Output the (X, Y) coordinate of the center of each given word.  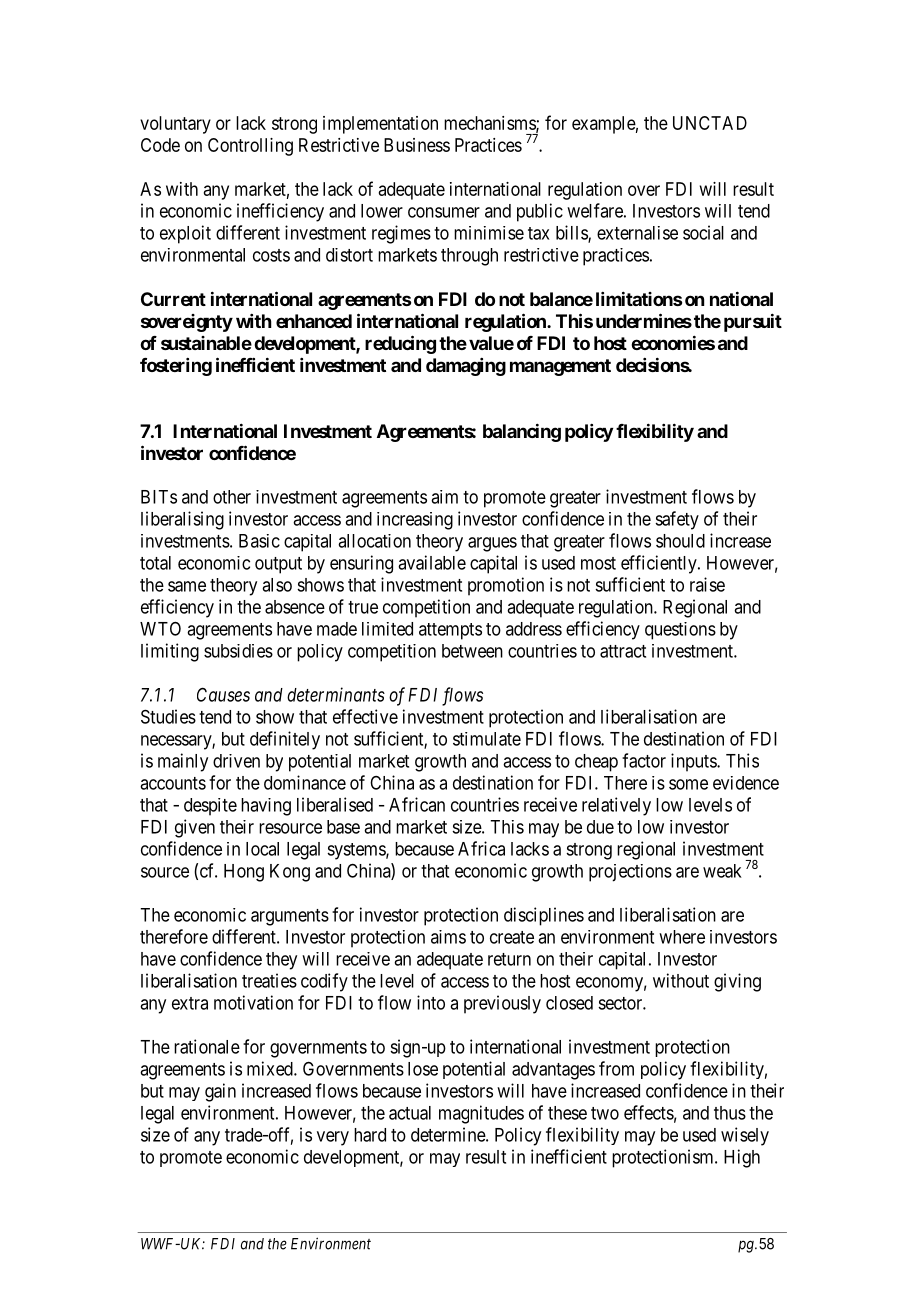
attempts (450, 631)
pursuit (753, 322)
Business (417, 145)
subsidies (238, 651)
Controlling (250, 147)
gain (220, 1092)
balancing (522, 432)
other (232, 497)
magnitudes (481, 1114)
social (703, 232)
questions (680, 631)
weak (722, 871)
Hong (244, 873)
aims (448, 937)
